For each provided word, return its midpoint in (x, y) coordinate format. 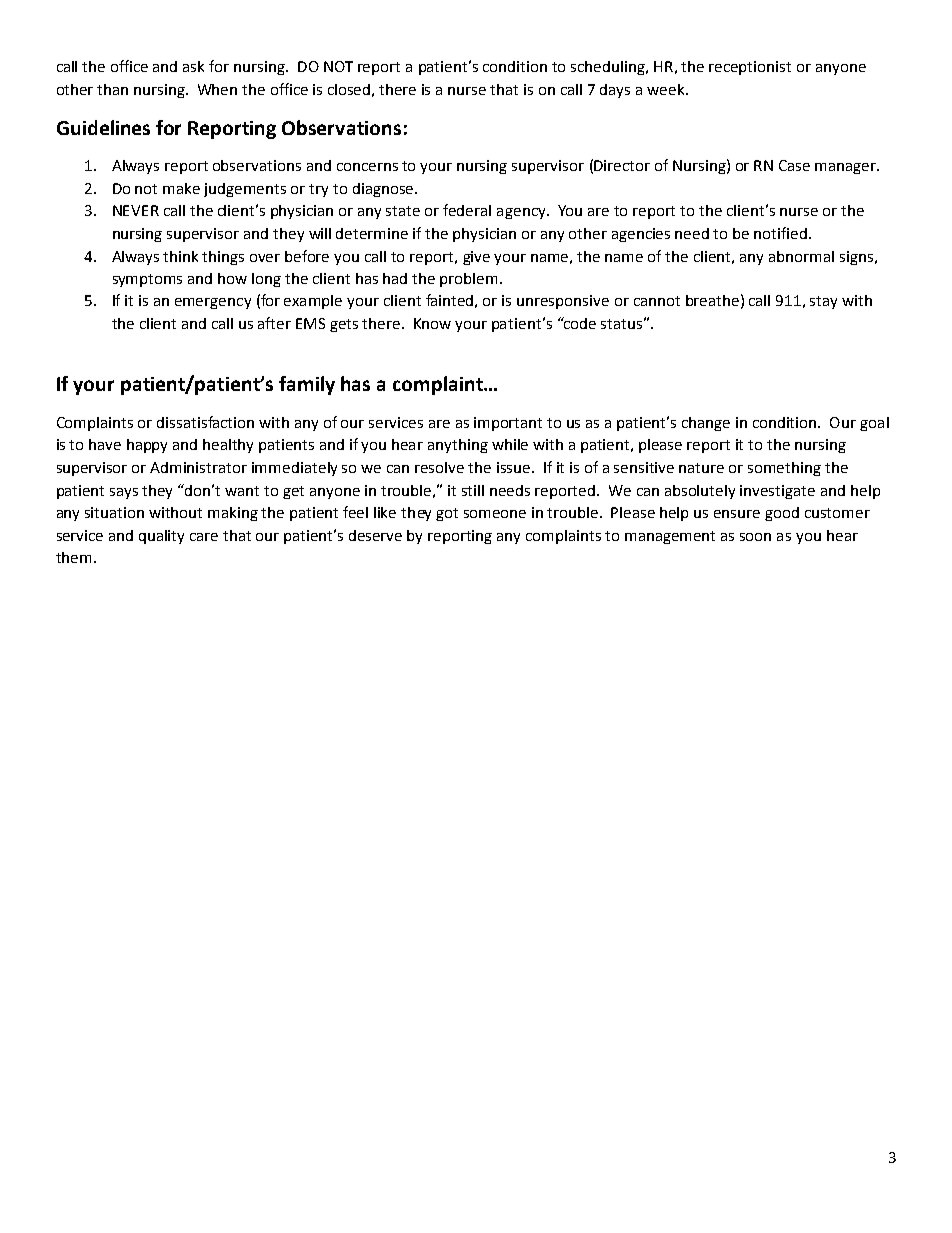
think (180, 256)
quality (161, 537)
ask (193, 66)
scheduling (609, 68)
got (447, 514)
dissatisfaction (205, 422)
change (706, 424)
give (476, 258)
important (508, 424)
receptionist (750, 68)
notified (782, 233)
